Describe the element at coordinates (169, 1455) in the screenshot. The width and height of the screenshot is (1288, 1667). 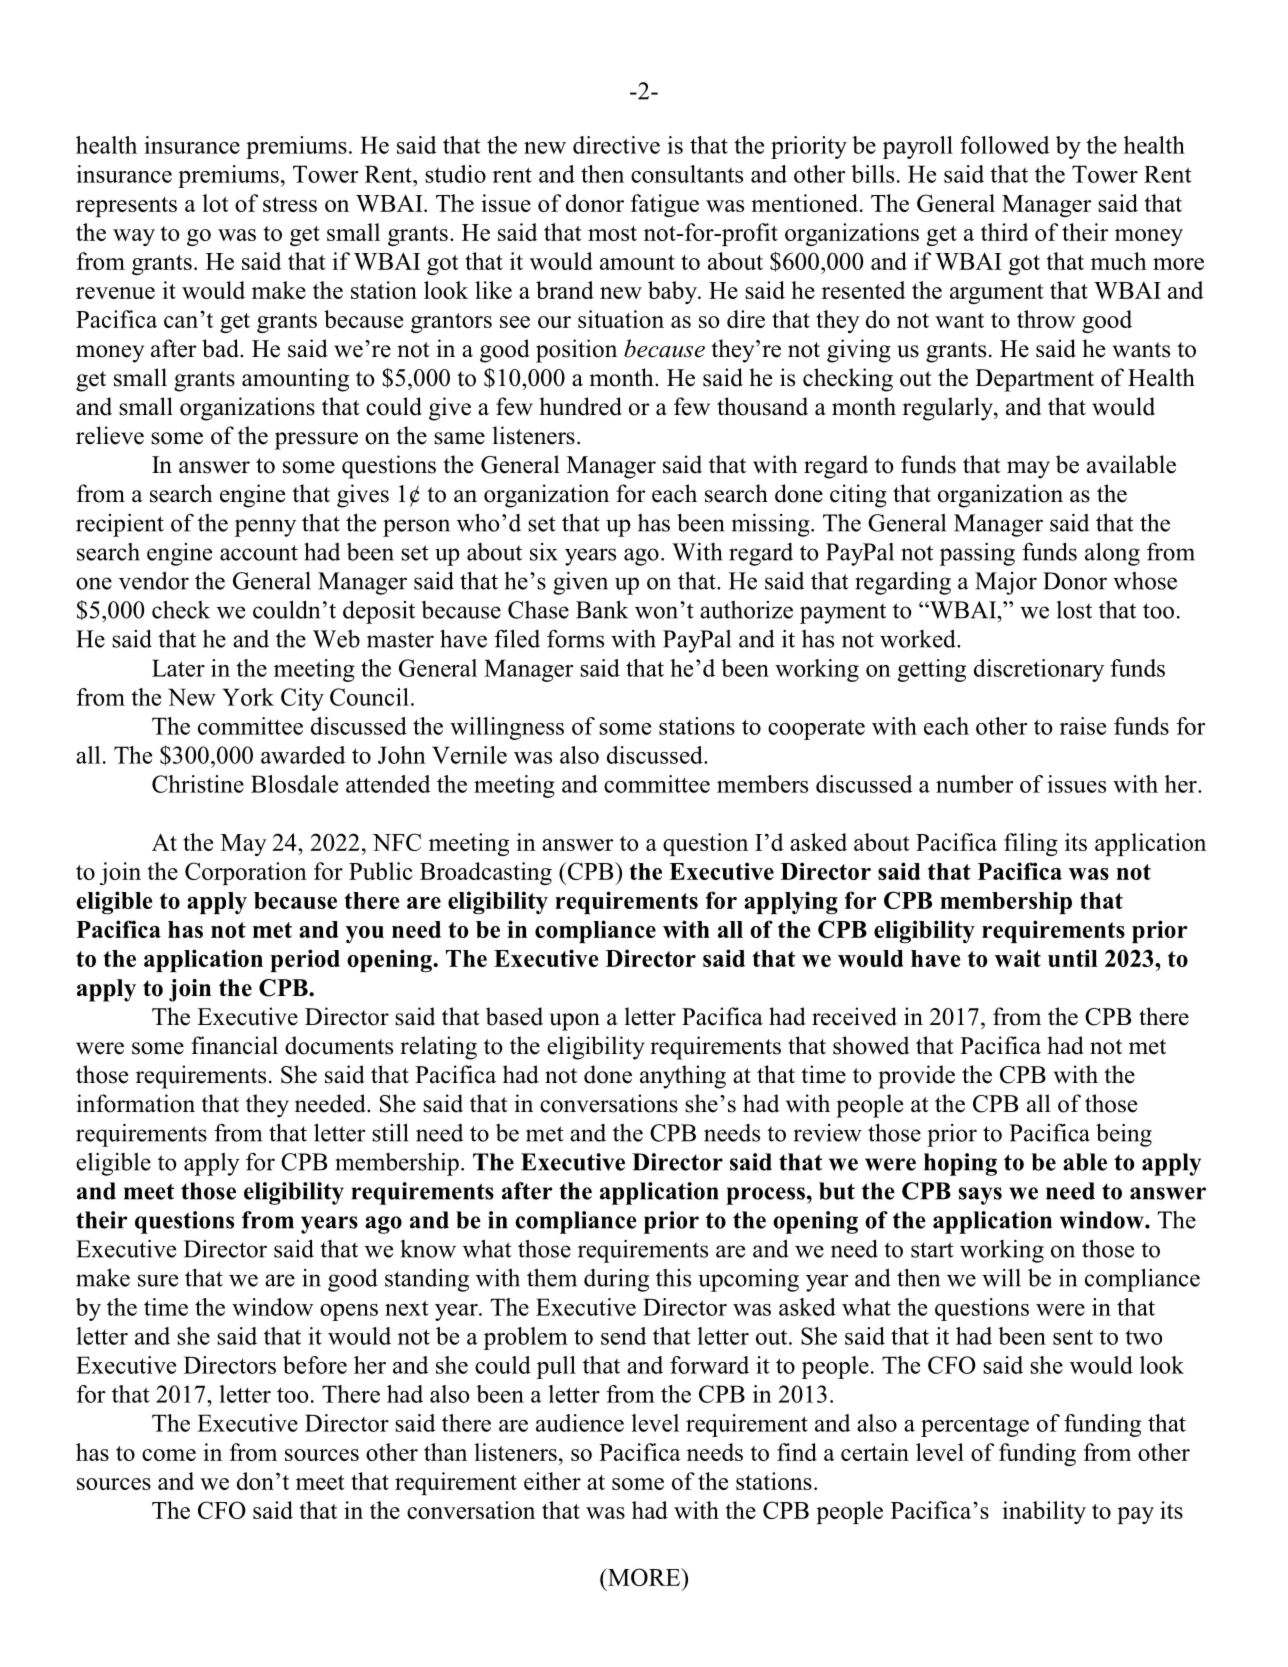
I see `come` at that location.
